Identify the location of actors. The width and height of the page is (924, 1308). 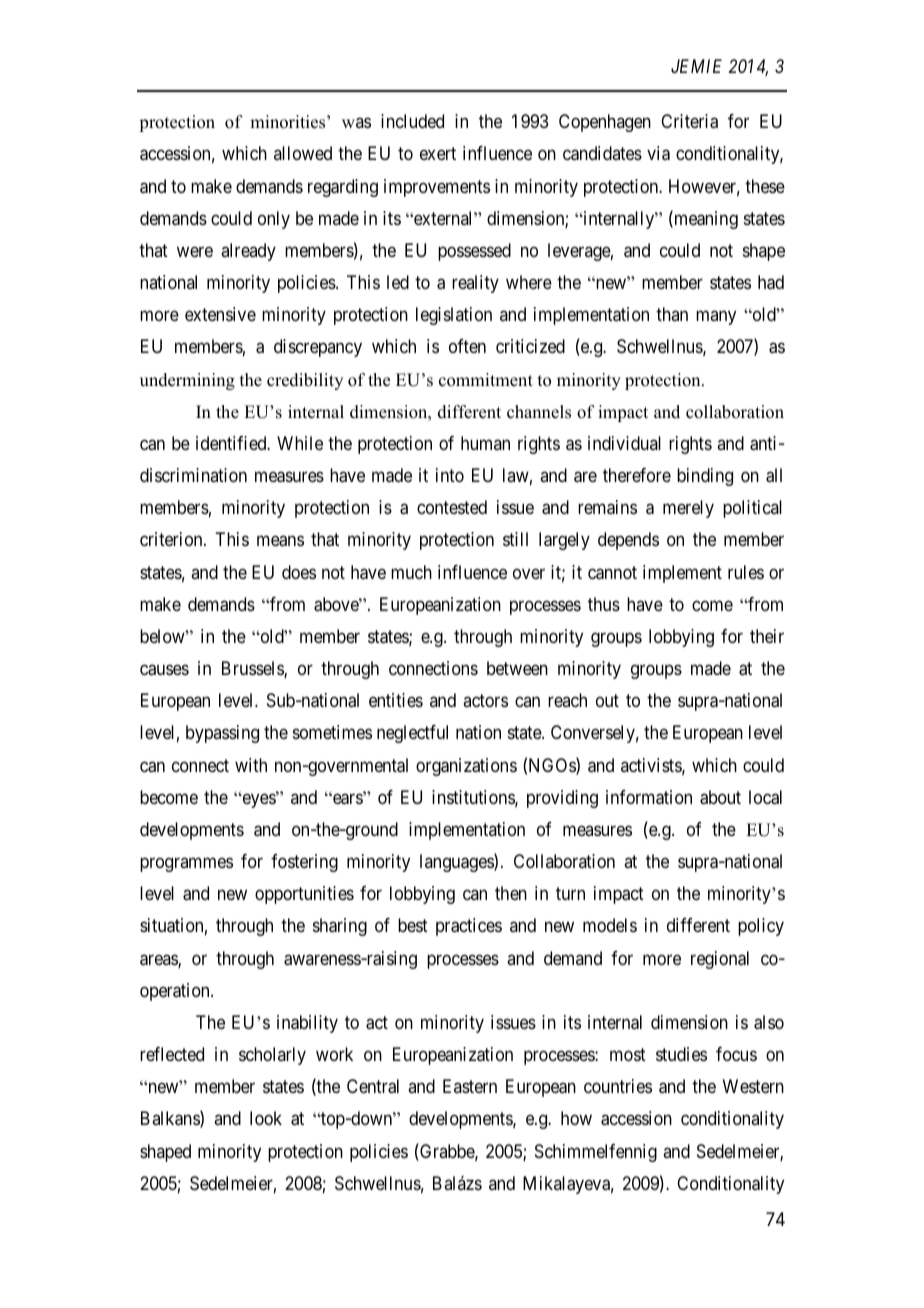
(485, 701).
